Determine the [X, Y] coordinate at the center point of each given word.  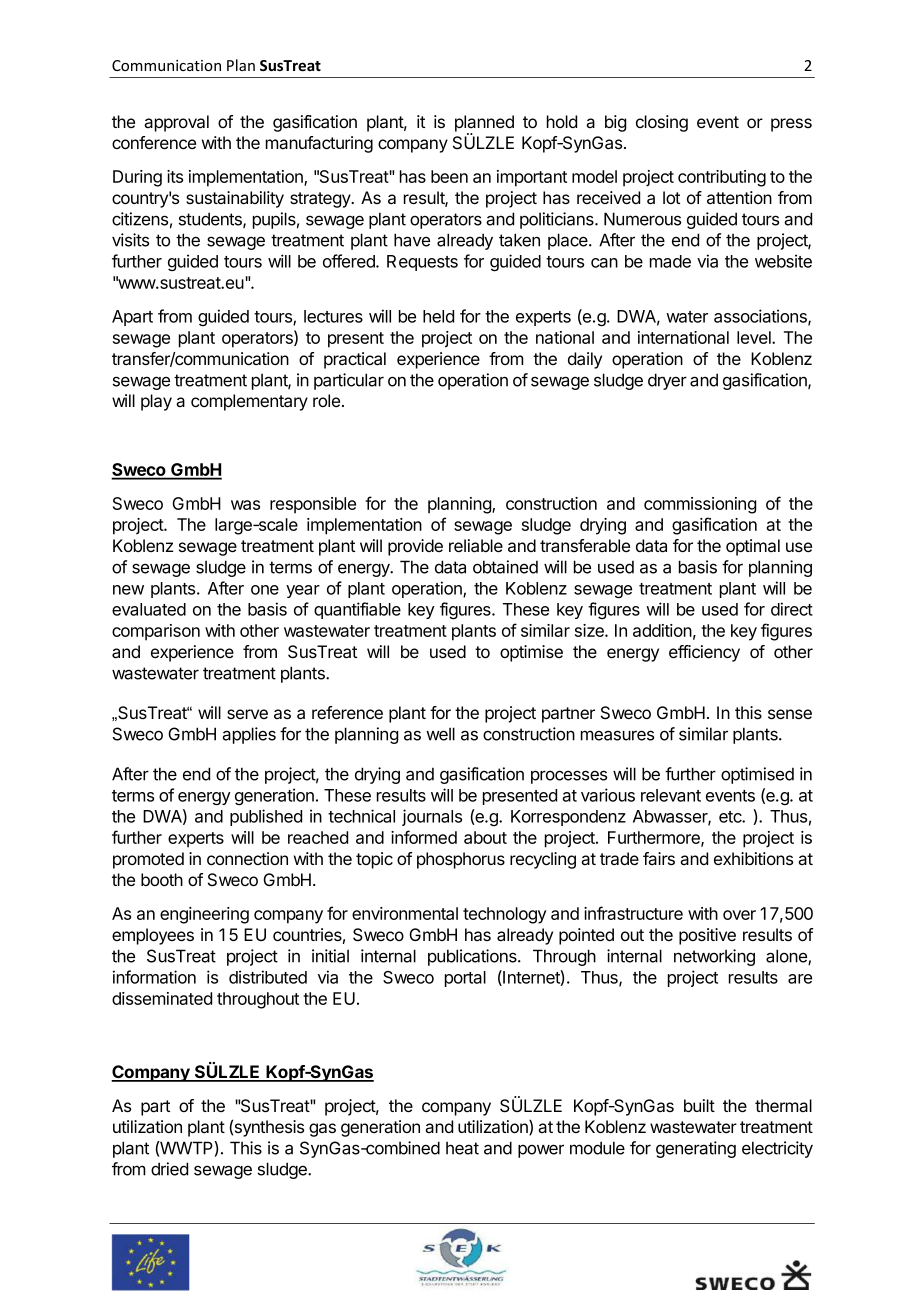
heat [462, 1148]
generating [696, 1149]
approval [176, 123]
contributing [722, 178]
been [449, 176]
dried [169, 1169]
